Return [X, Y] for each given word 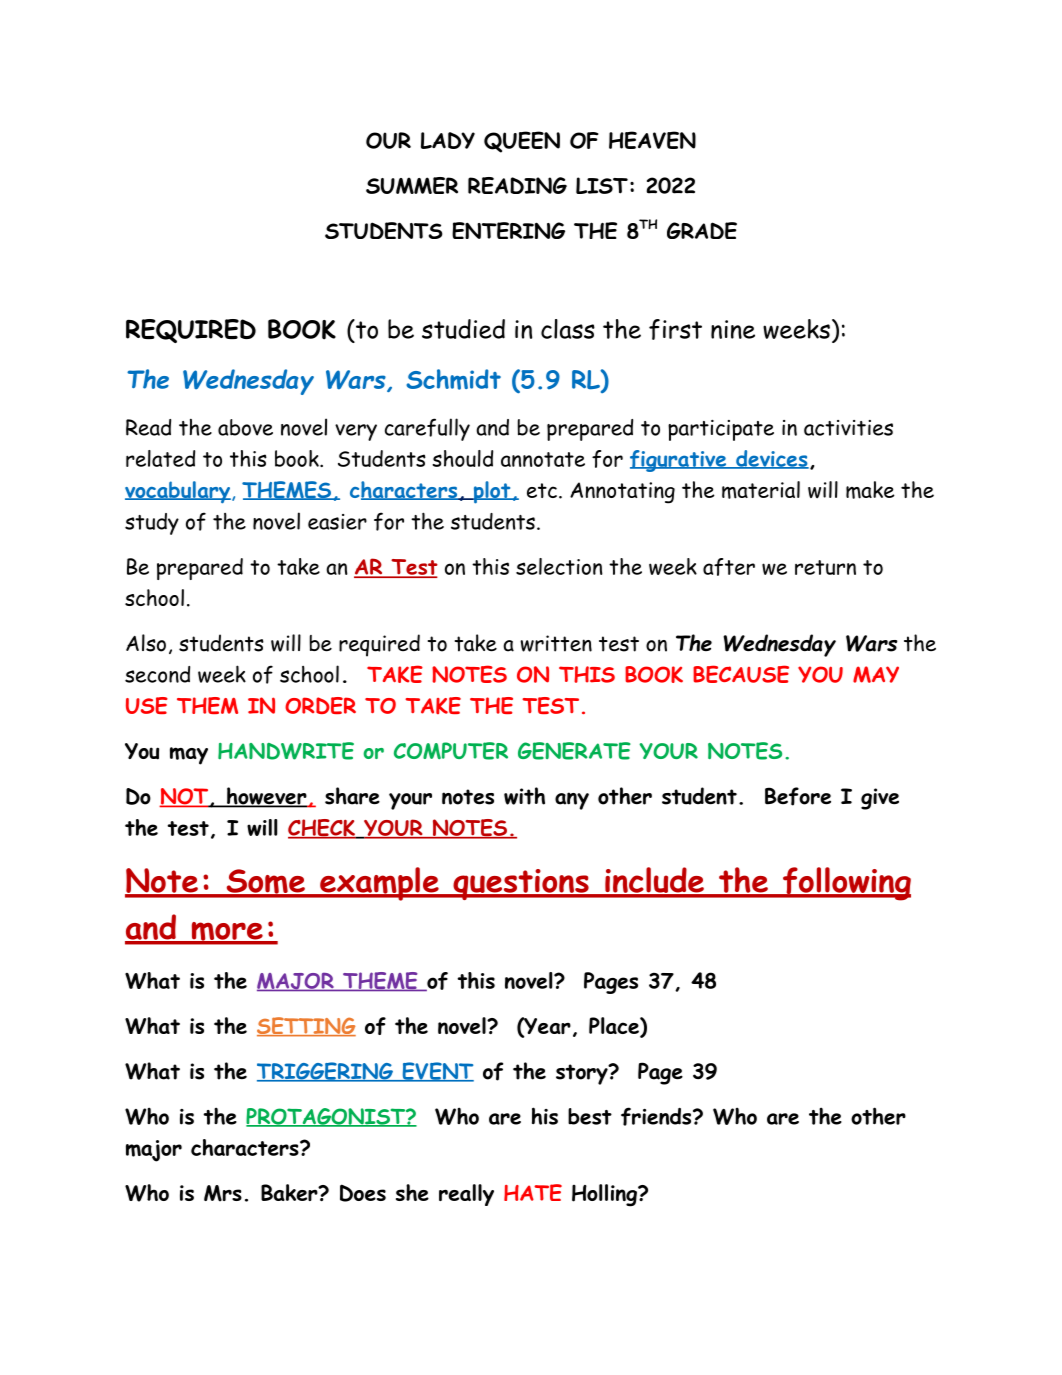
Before [798, 796]
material [761, 490]
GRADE [702, 230]
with [524, 796]
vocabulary [178, 492]
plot [492, 492]
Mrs [223, 1193]
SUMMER [412, 185]
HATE [533, 1192]
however [267, 797]
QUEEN [522, 142]
